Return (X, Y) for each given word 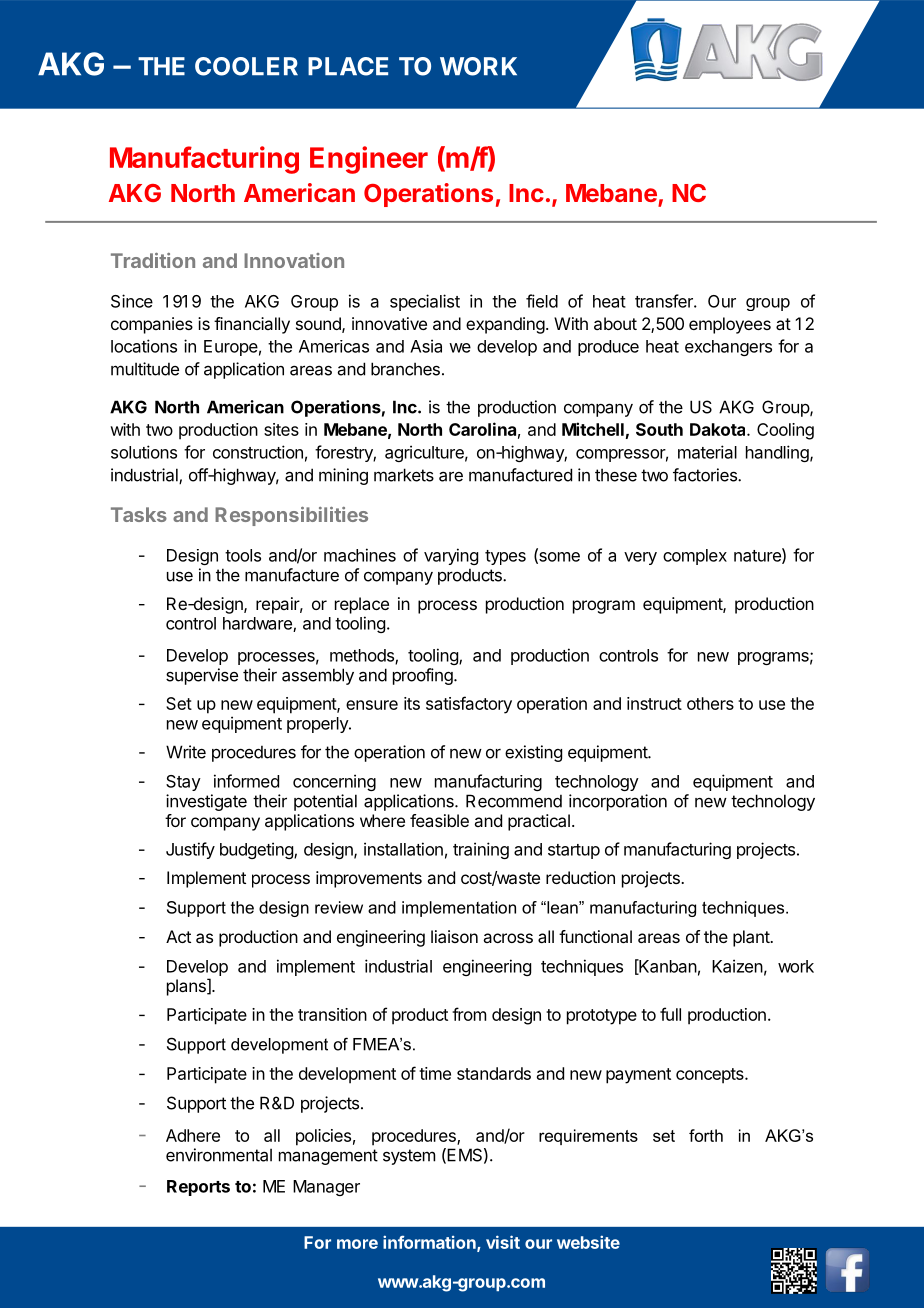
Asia (426, 346)
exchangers (728, 348)
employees (730, 325)
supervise (202, 676)
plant (752, 938)
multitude (145, 369)
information (430, 1243)
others (710, 703)
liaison (454, 936)
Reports (198, 1188)
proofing (423, 676)
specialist (425, 302)
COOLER (246, 66)
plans (187, 987)
